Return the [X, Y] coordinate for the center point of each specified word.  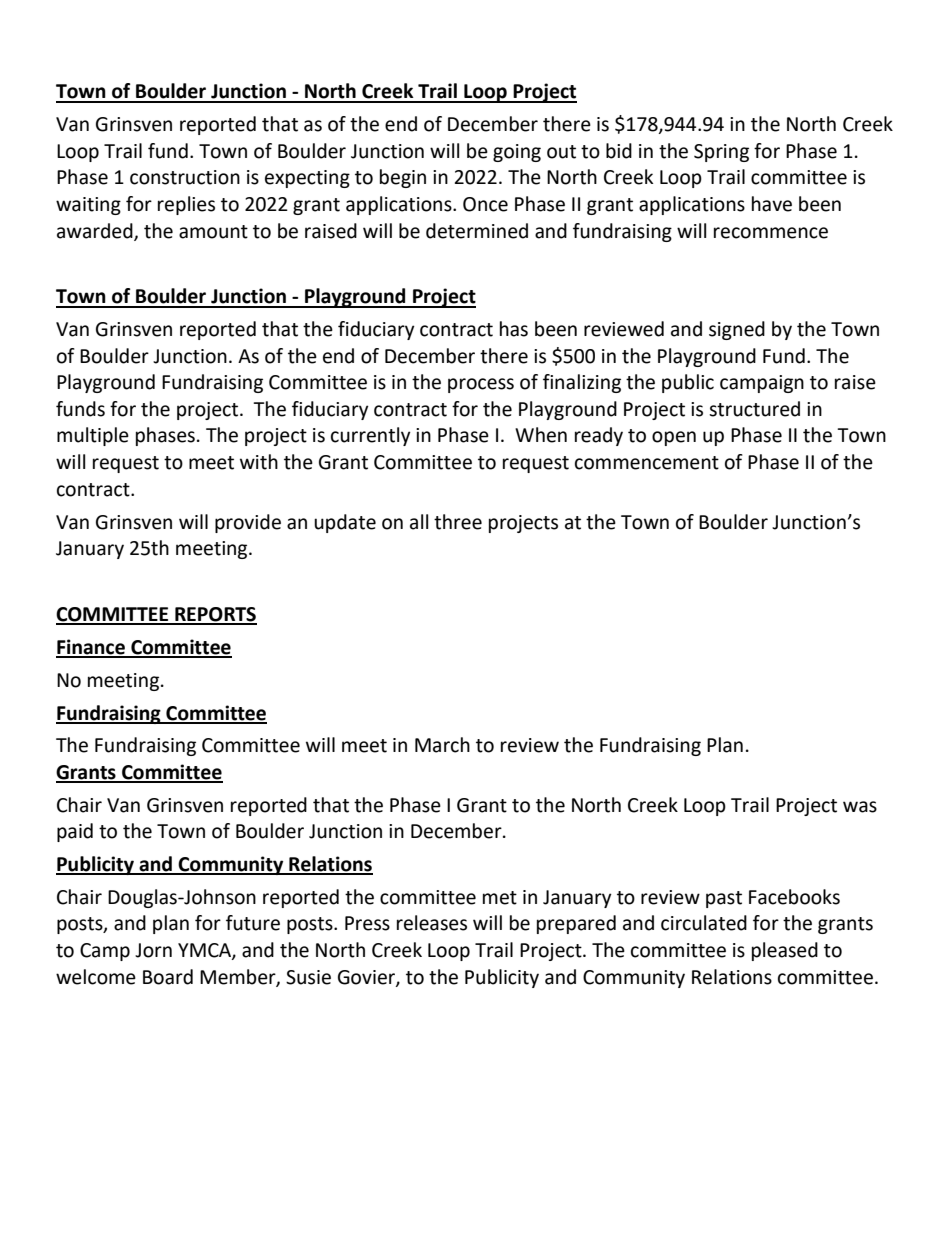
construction [185, 177]
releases [432, 923]
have [772, 204]
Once [485, 204]
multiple [93, 436]
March [442, 745]
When [541, 435]
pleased [785, 951]
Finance [91, 648]
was [860, 807]
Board [168, 977]
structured [754, 409]
